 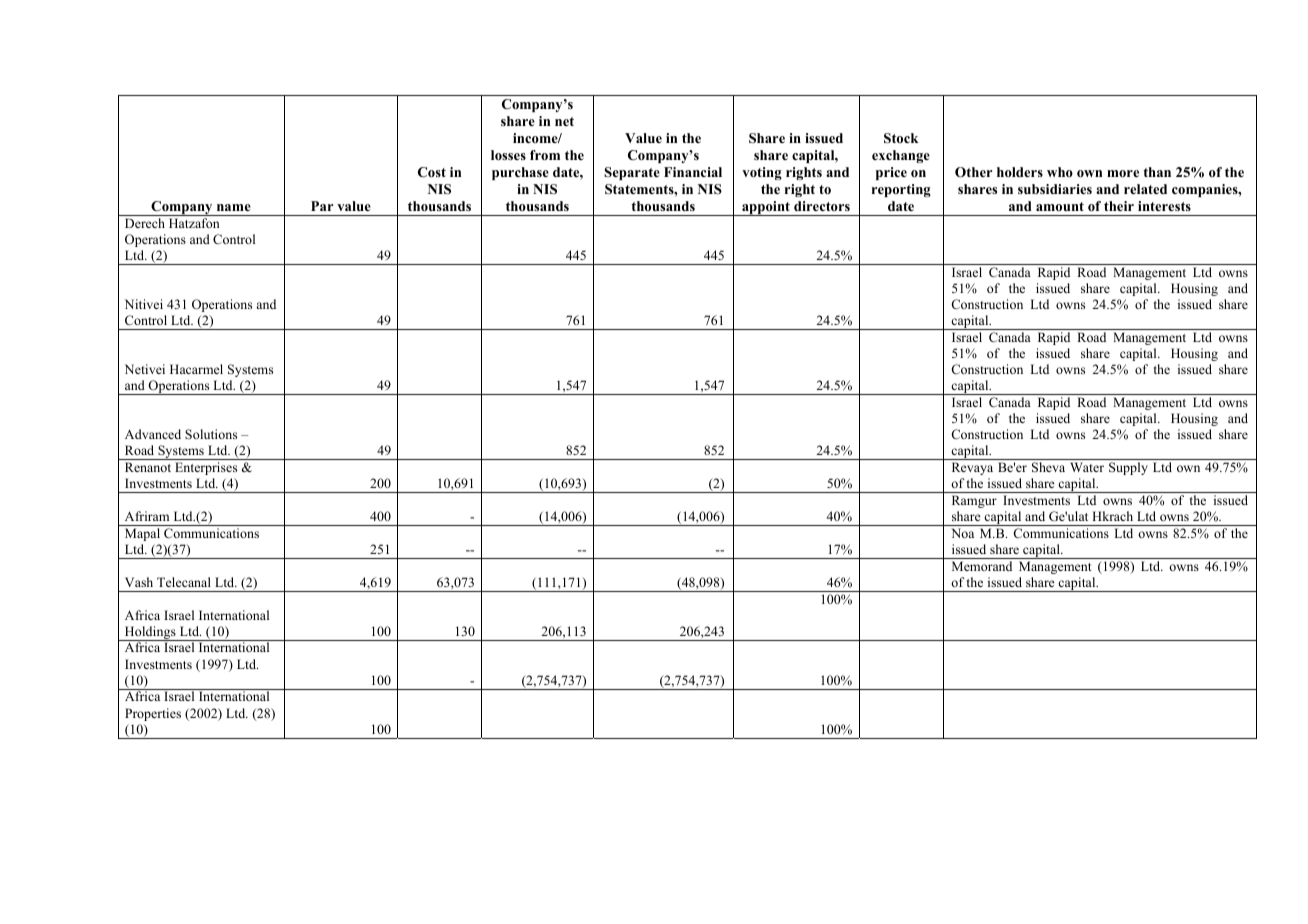 What do you see at coordinates (766, 208) in the page?
I see `appoint` at bounding box center [766, 208].
